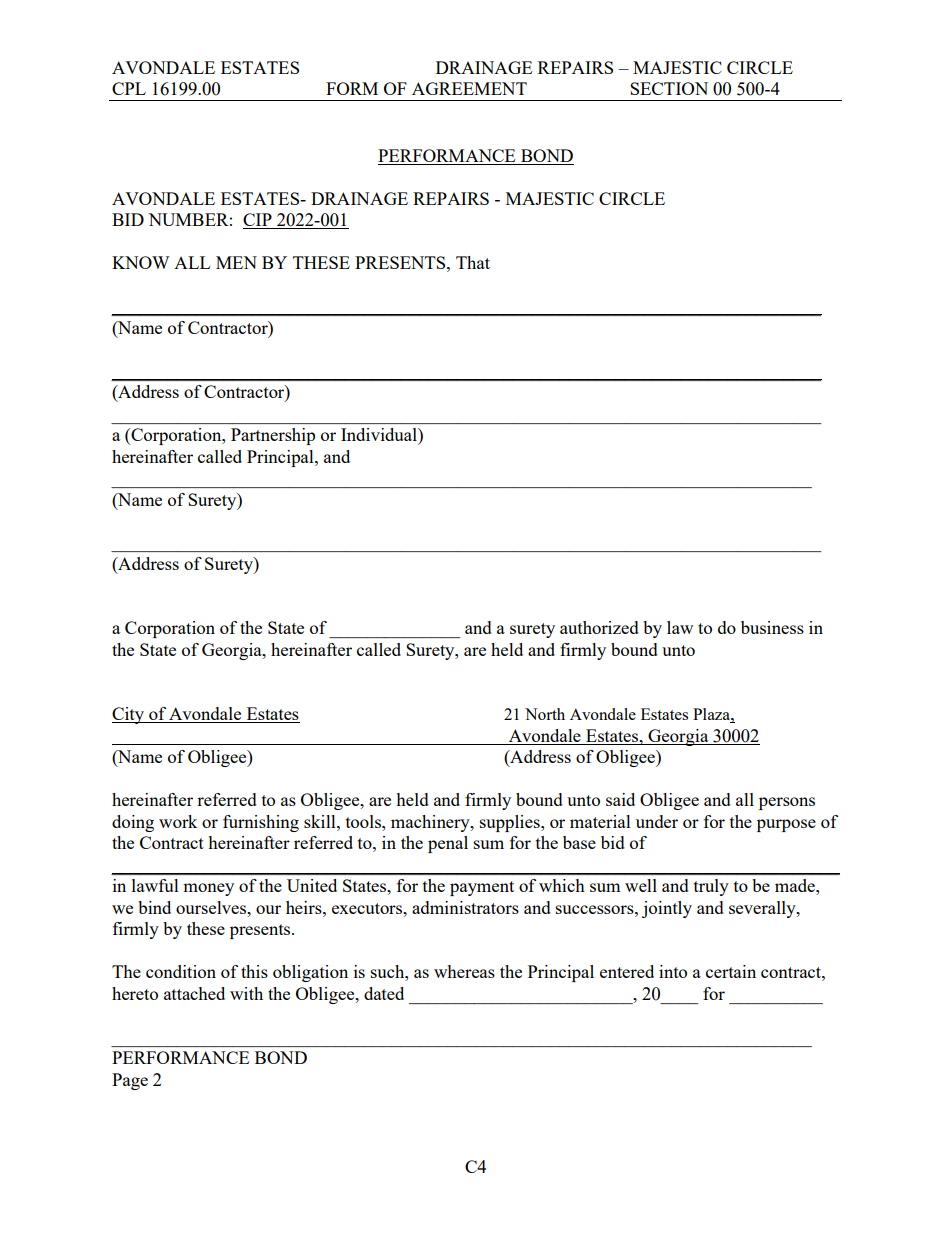 The width and height of the screenshot is (952, 1233). Describe the element at coordinates (669, 88) in the screenshot. I see `SECTION` at that location.
